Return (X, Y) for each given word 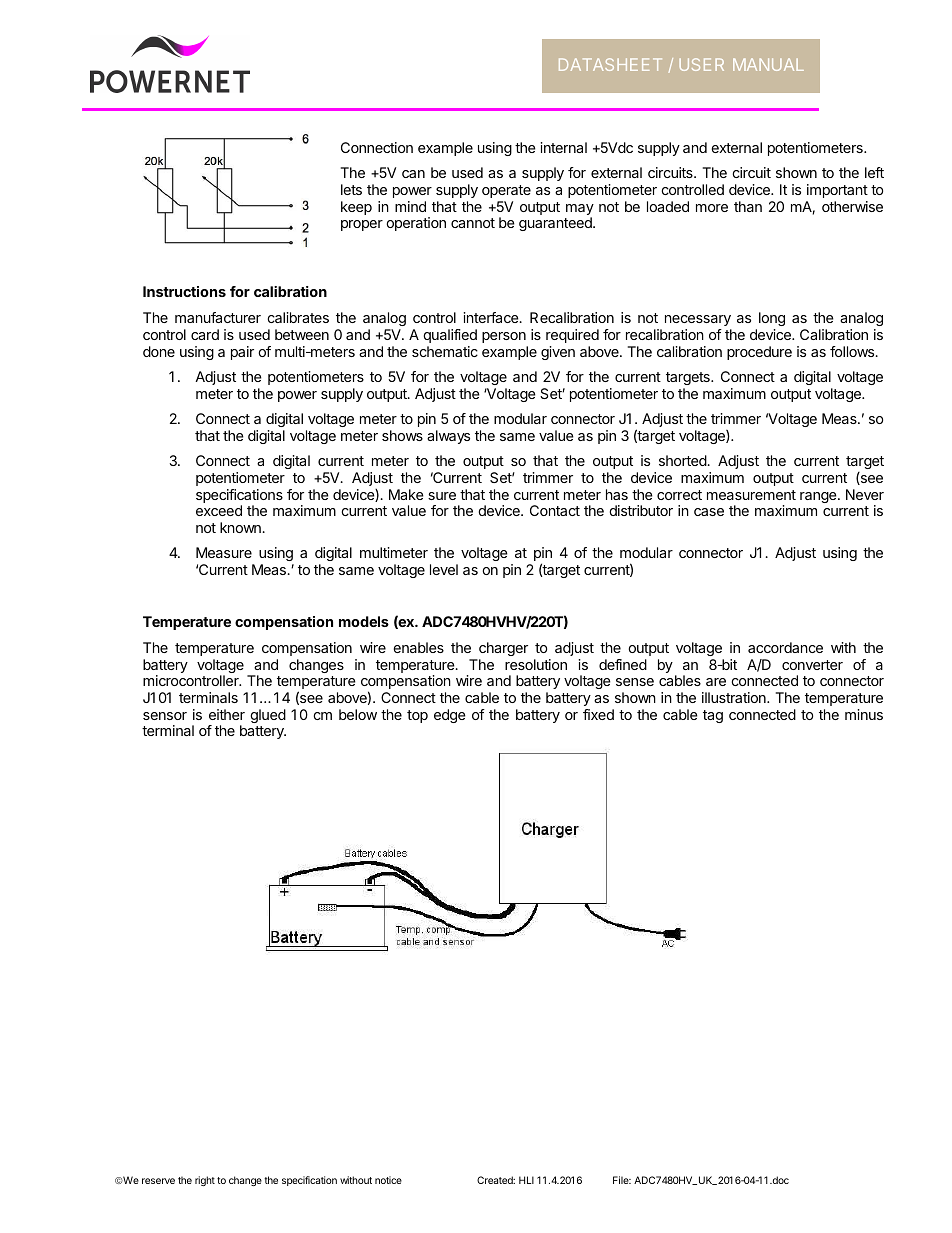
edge (450, 716)
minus (864, 714)
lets (351, 189)
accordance (785, 647)
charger (503, 649)
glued (268, 716)
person (504, 337)
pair (242, 353)
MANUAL (768, 64)
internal (564, 147)
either (227, 714)
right (205, 1181)
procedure (759, 353)
